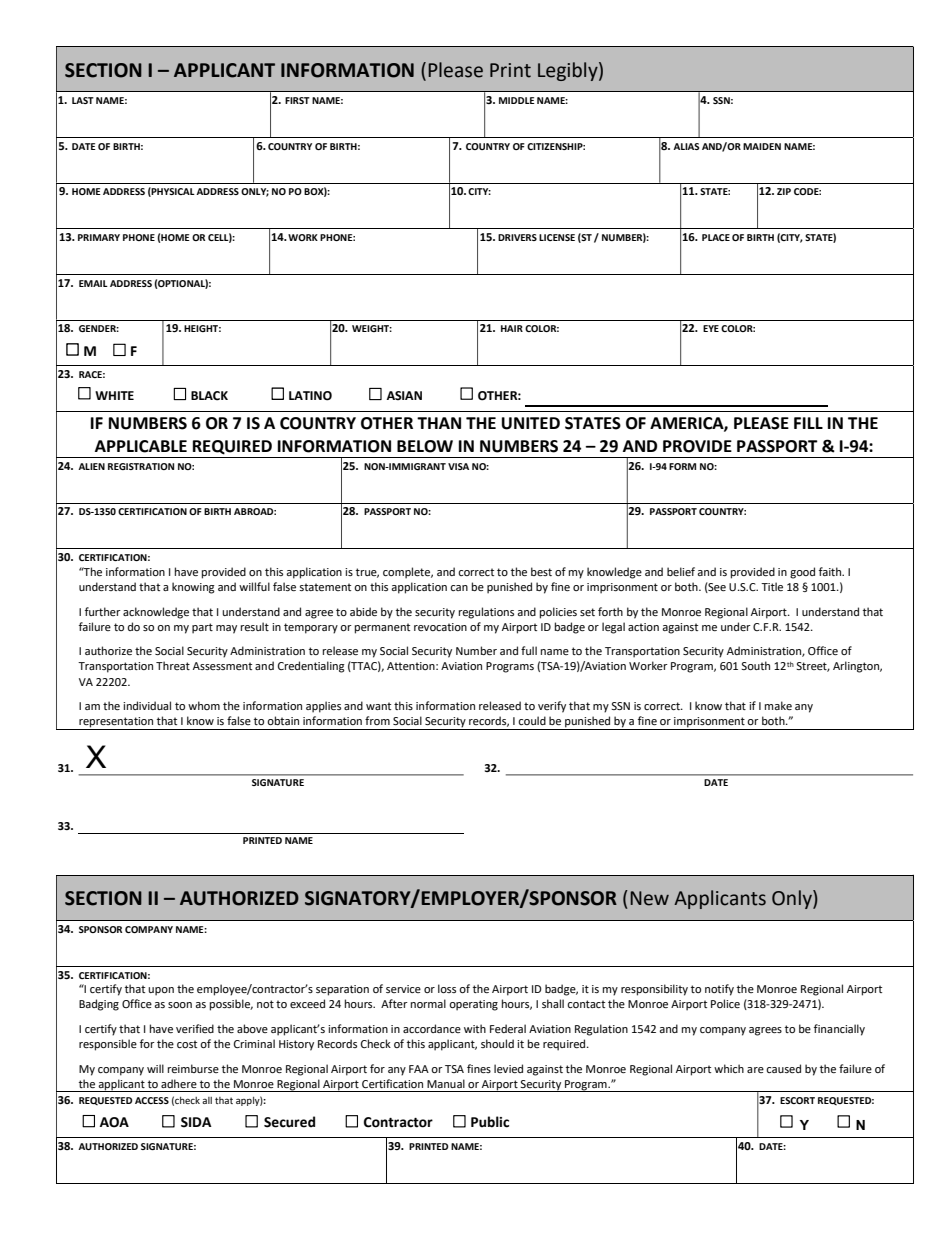 This document has width=952, height=1233. Describe the element at coordinates (83, 100) in the document. I see `LAST` at that location.
